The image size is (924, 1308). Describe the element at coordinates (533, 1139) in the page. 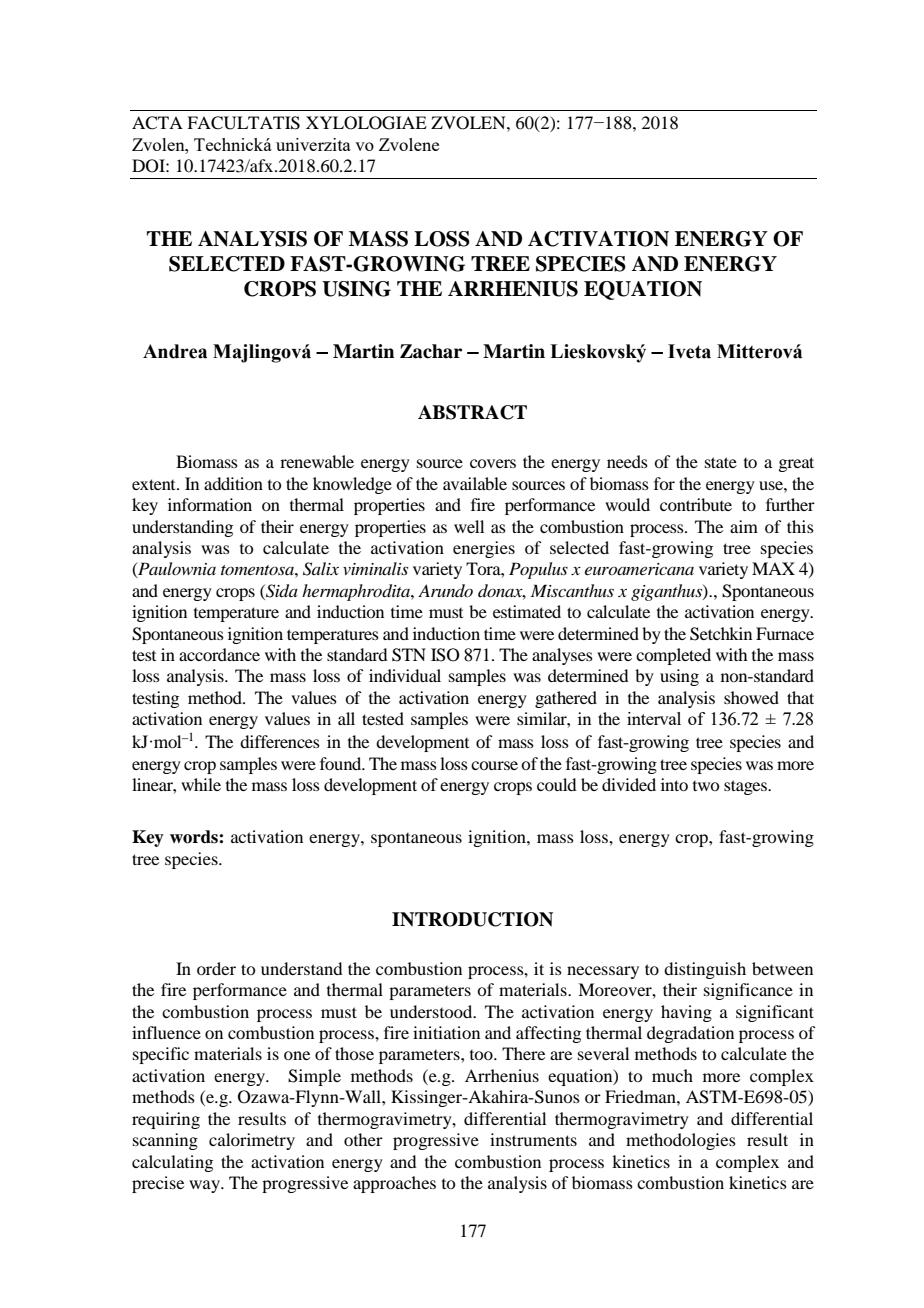

I see `instruments` at that location.
